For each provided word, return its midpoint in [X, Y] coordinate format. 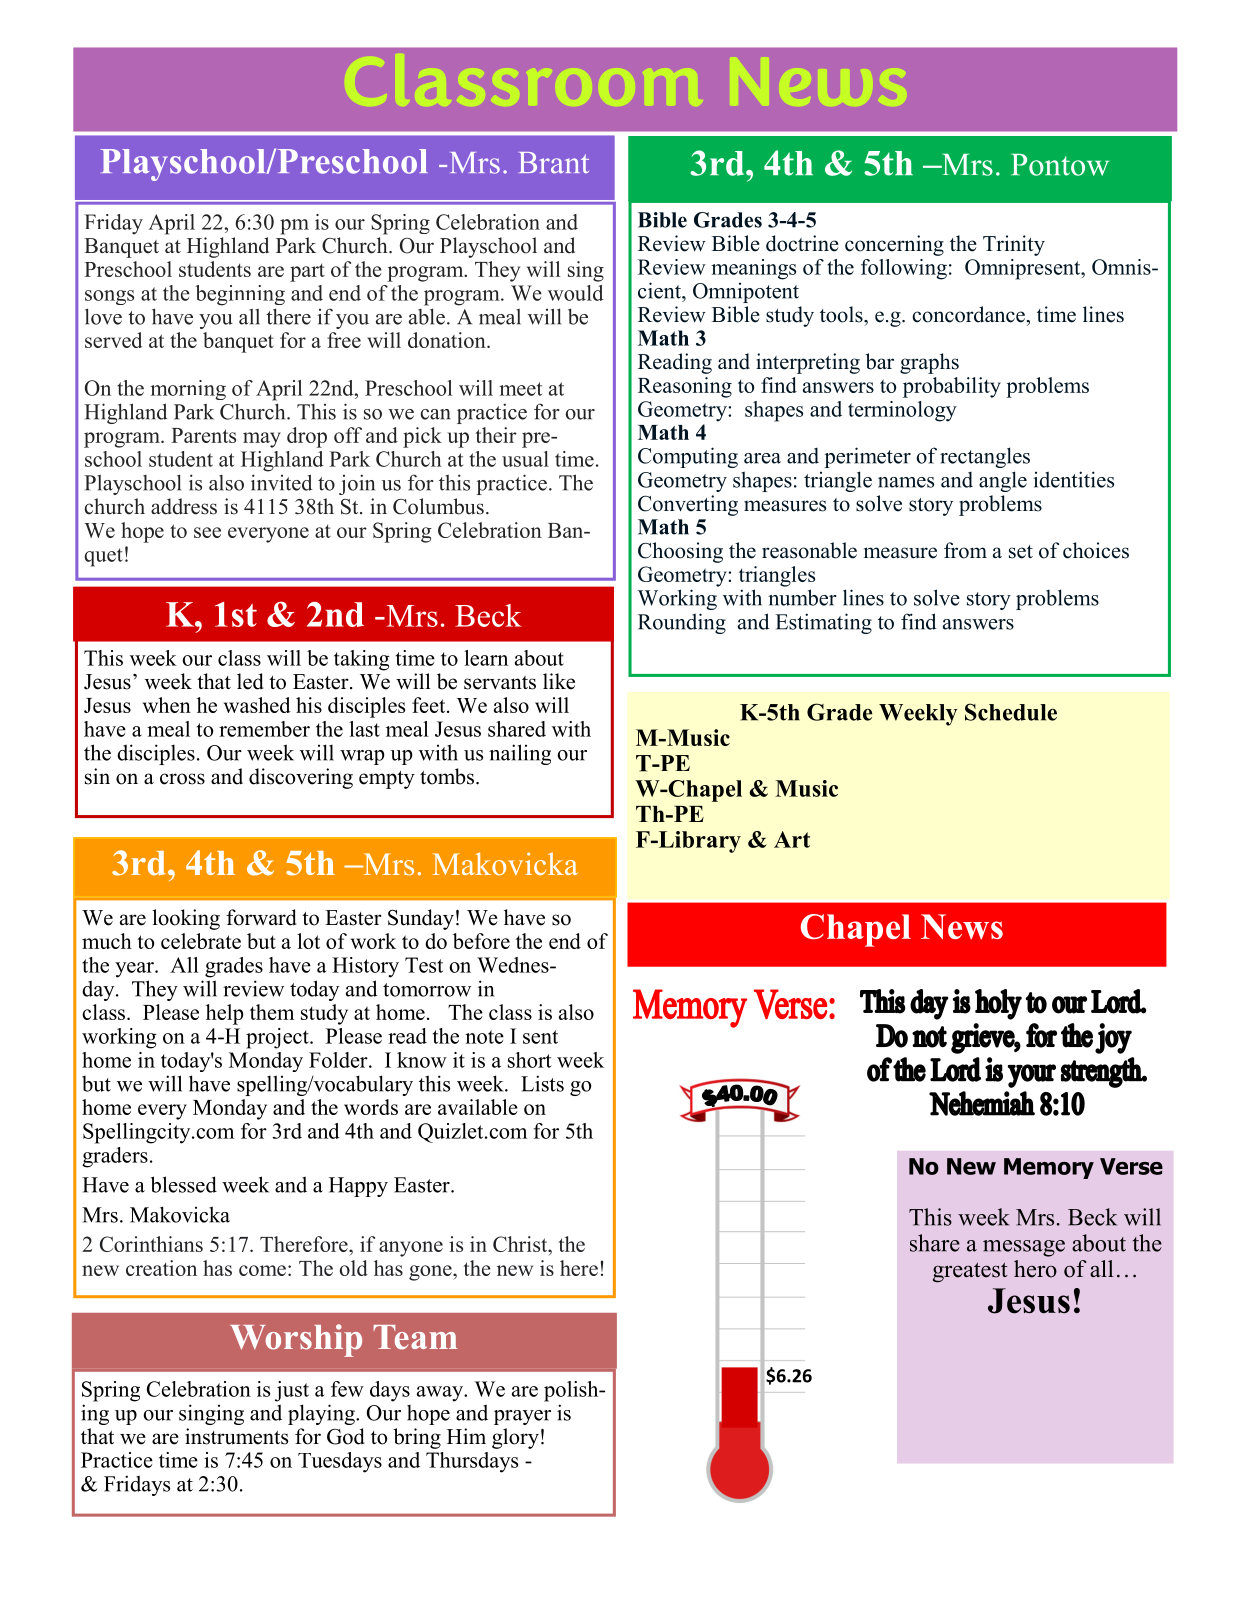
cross [182, 779]
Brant [554, 163]
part [307, 273]
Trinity [1014, 245]
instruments [236, 1436]
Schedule [1011, 712]
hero [1035, 1269]
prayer [522, 1417]
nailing [520, 754]
